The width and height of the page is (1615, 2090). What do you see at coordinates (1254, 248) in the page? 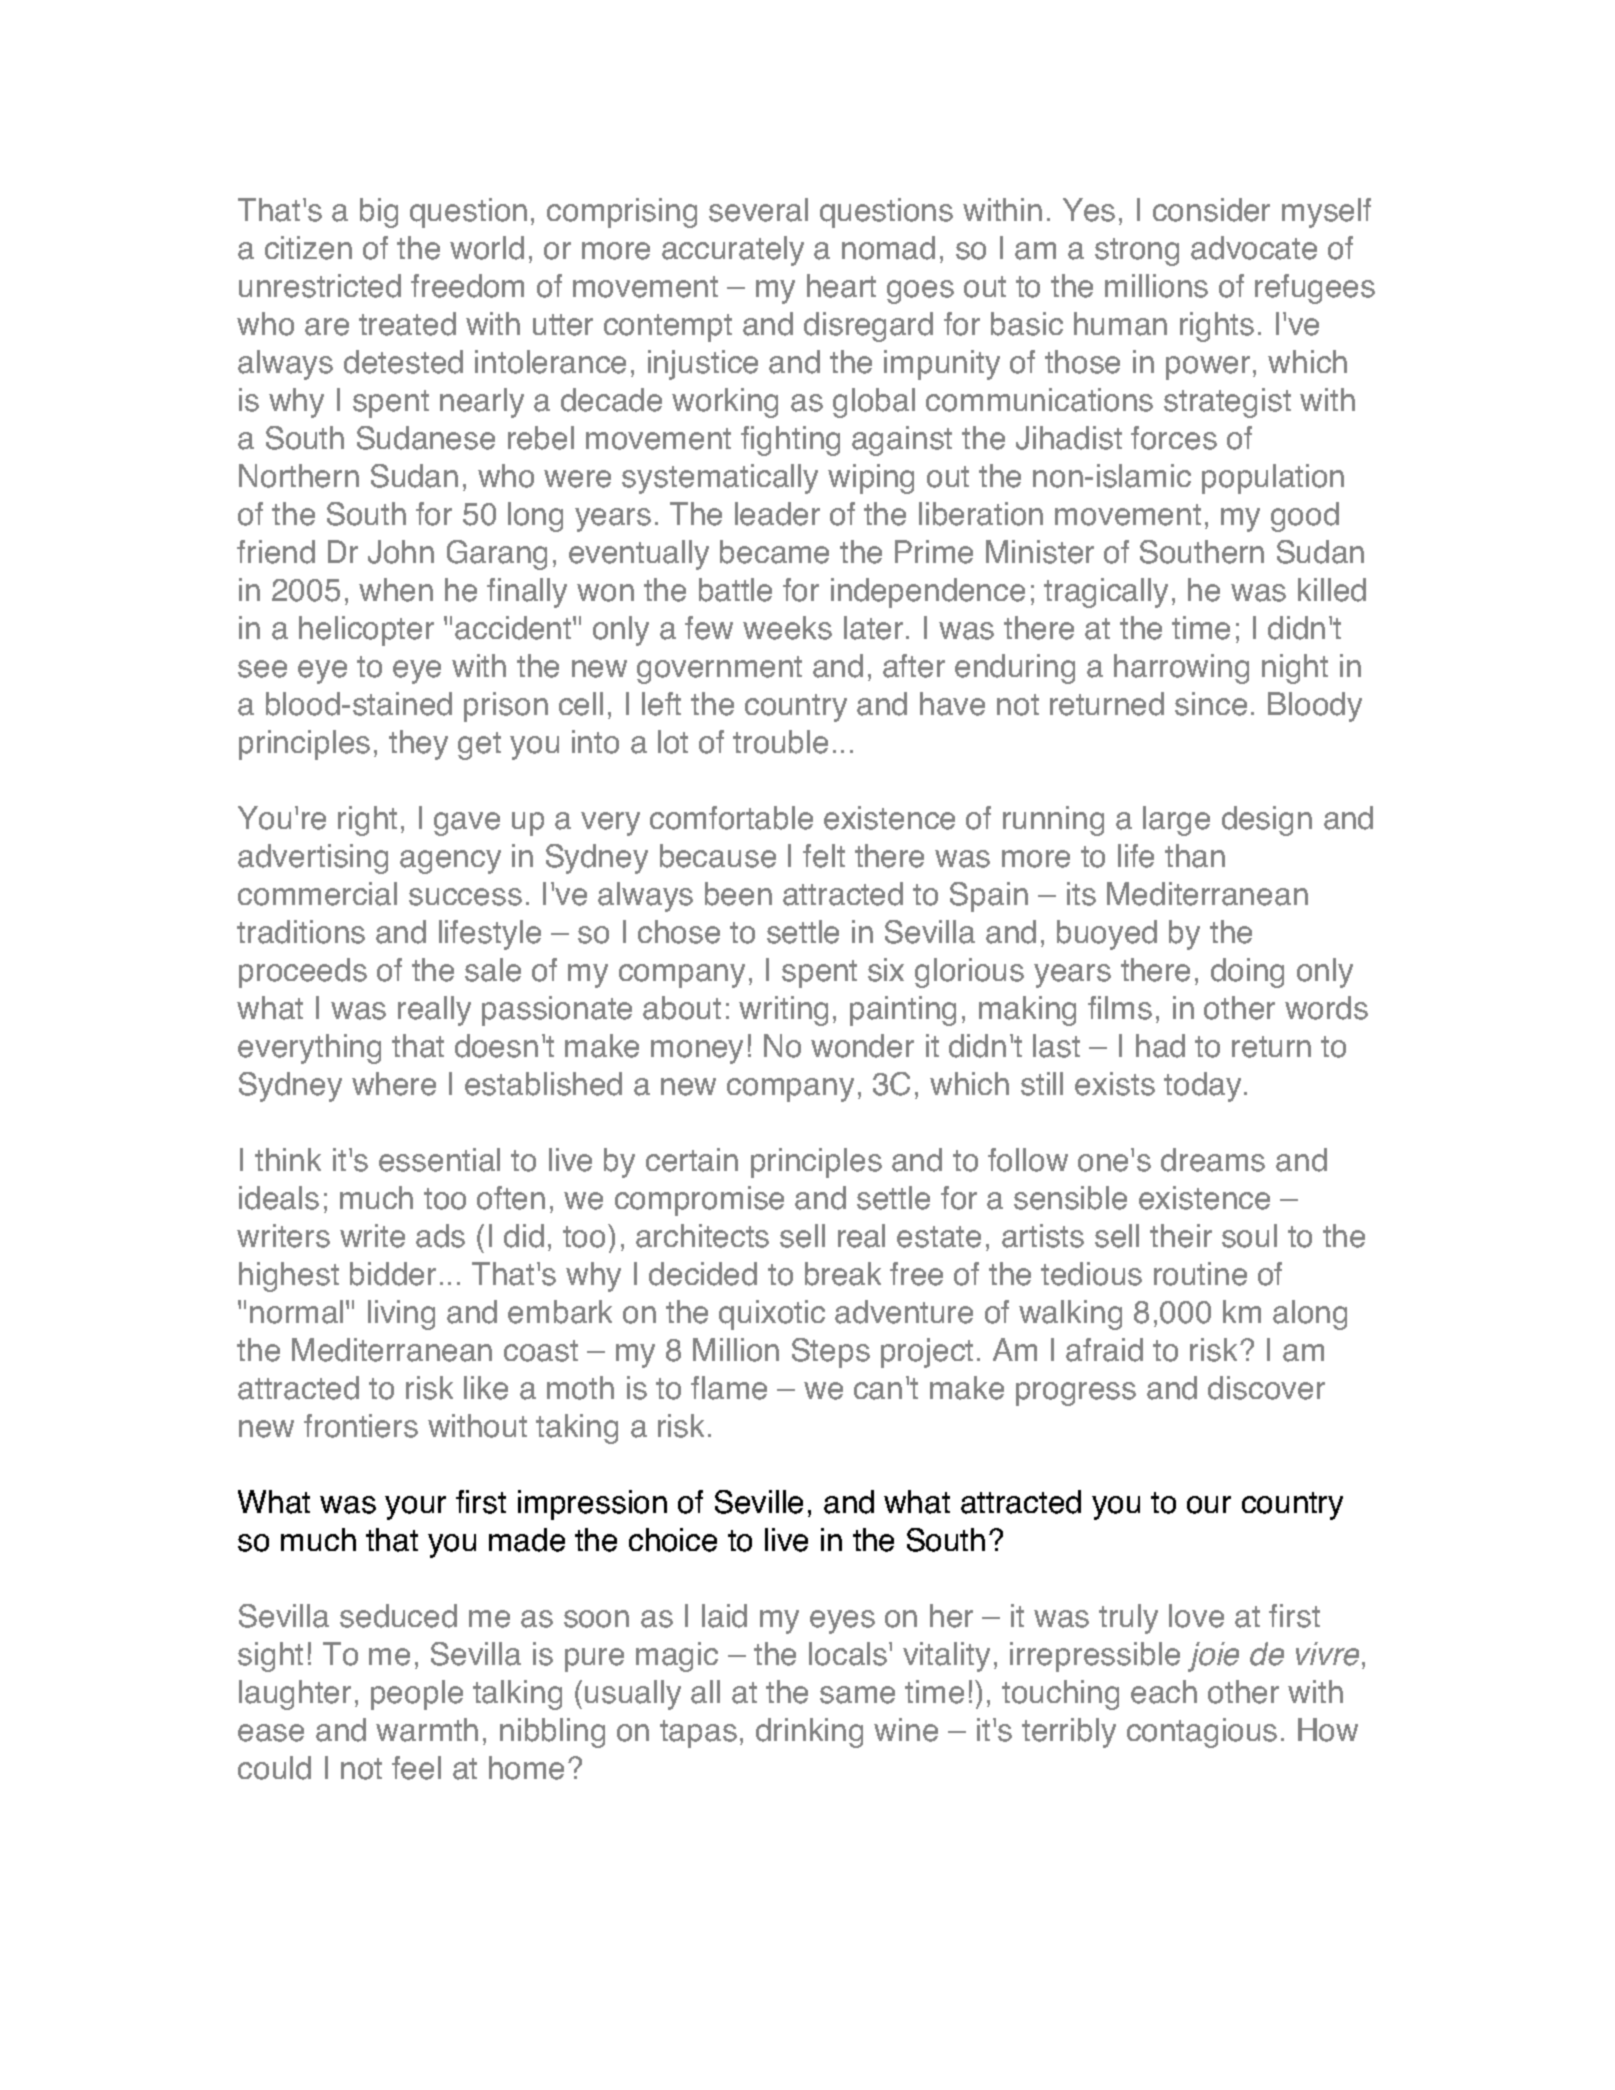
I see `advocate` at bounding box center [1254, 248].
